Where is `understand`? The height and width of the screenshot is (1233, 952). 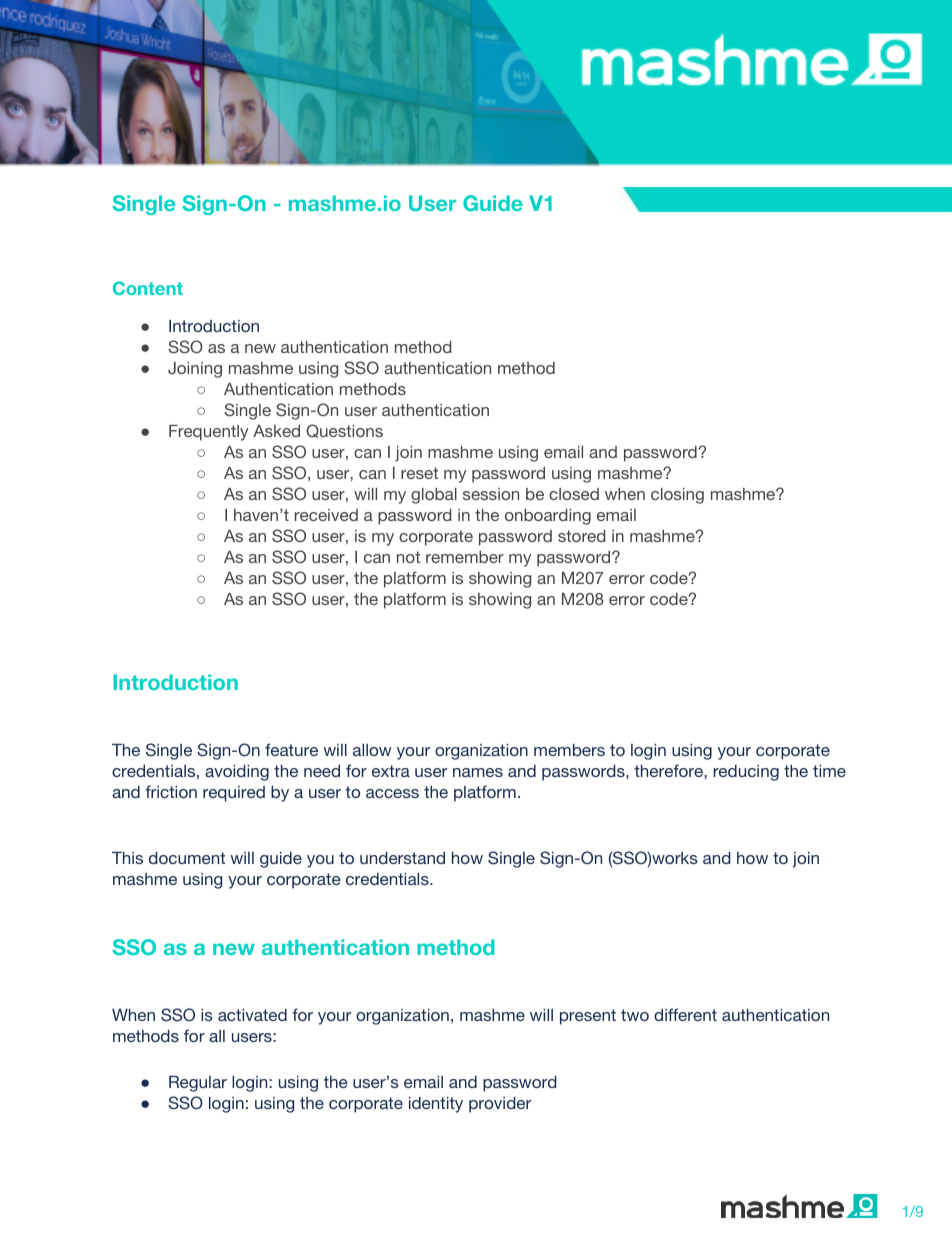 understand is located at coordinates (402, 858).
